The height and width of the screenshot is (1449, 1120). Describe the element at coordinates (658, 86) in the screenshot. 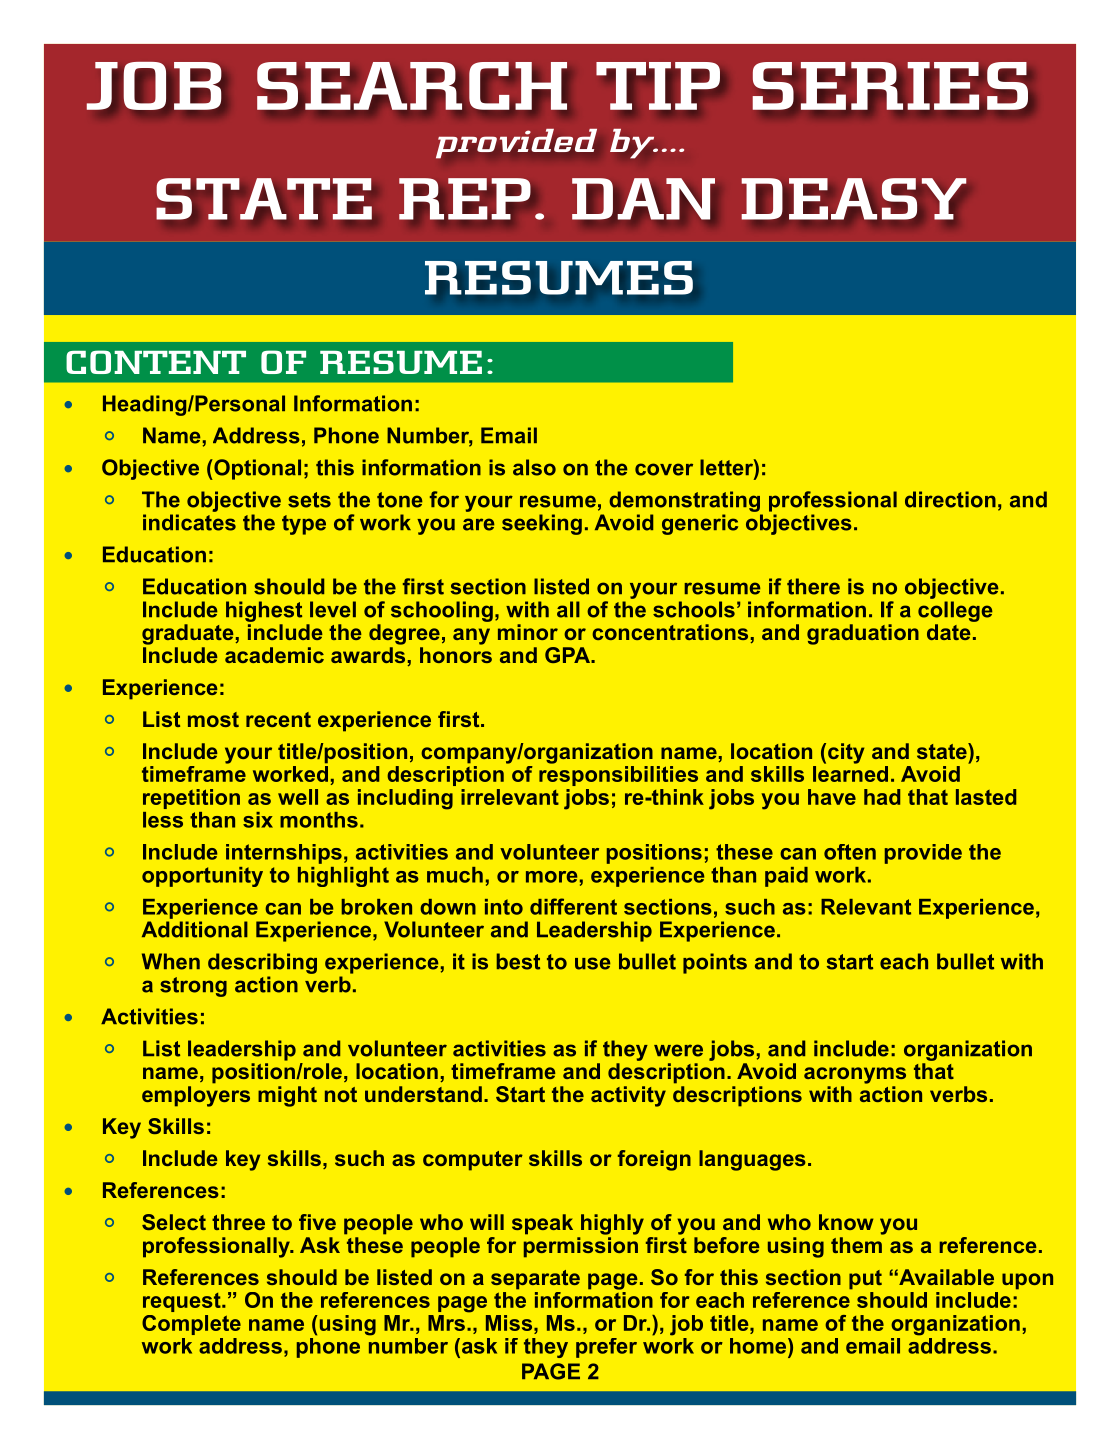

I see `TIP` at that location.
